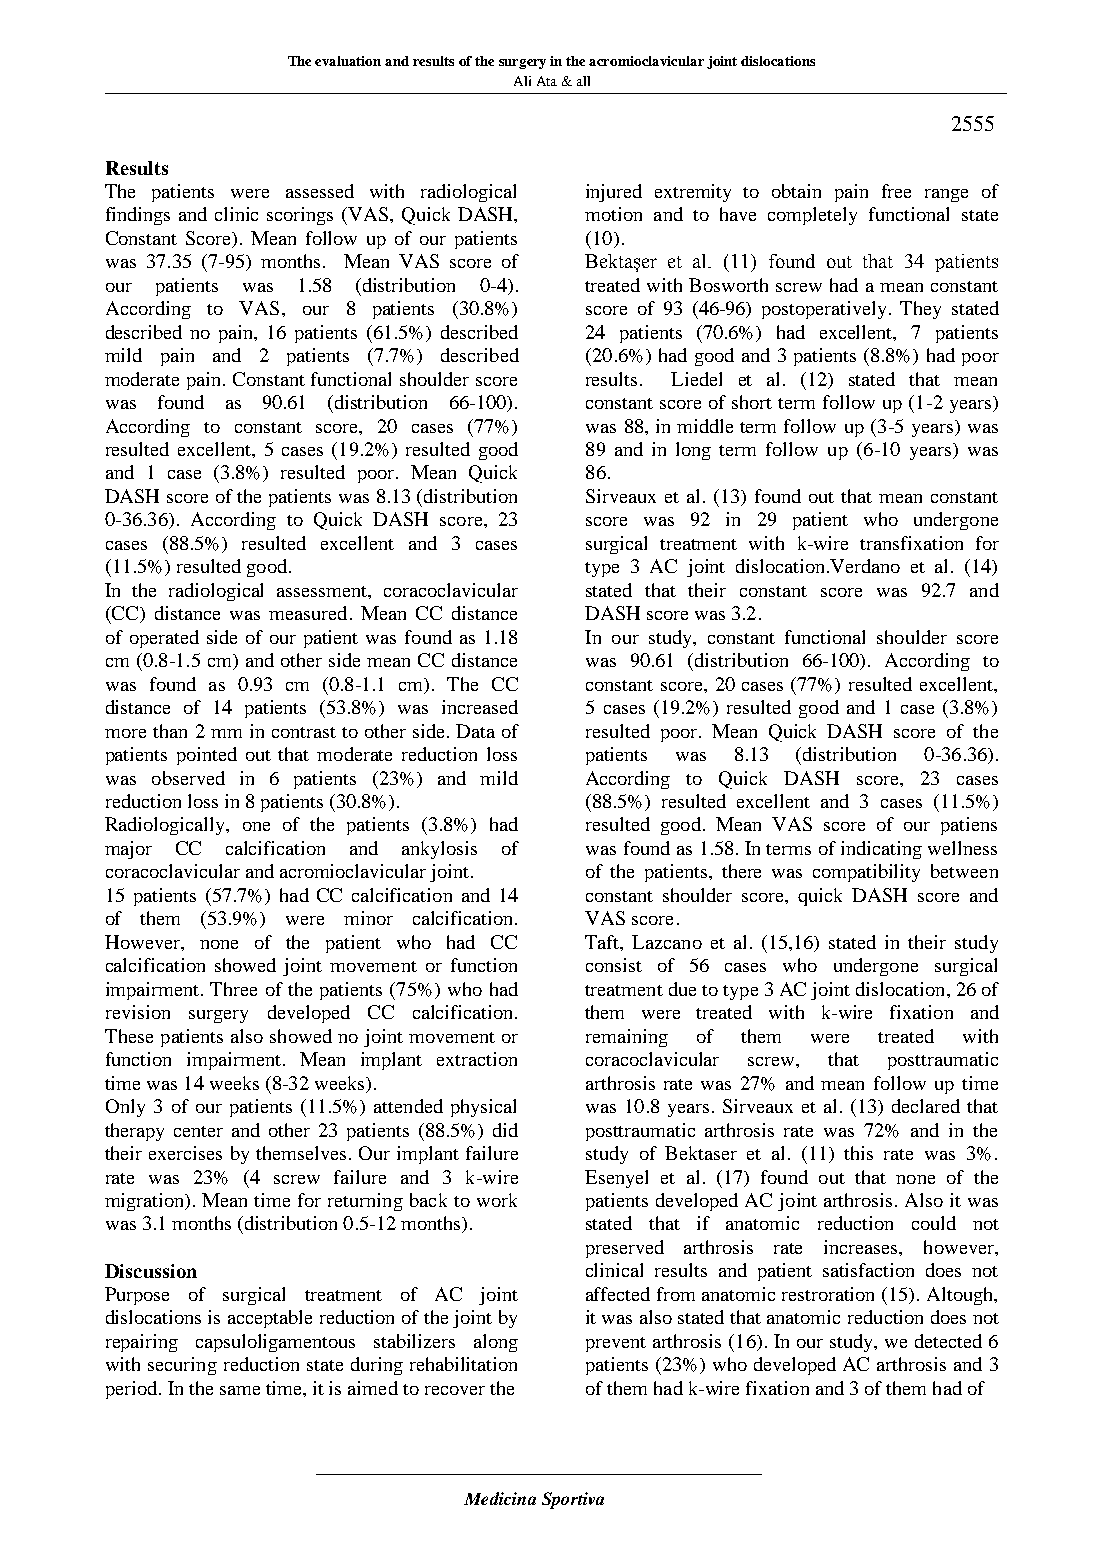  Describe the element at coordinates (240, 1390) in the document. I see `same` at that location.
